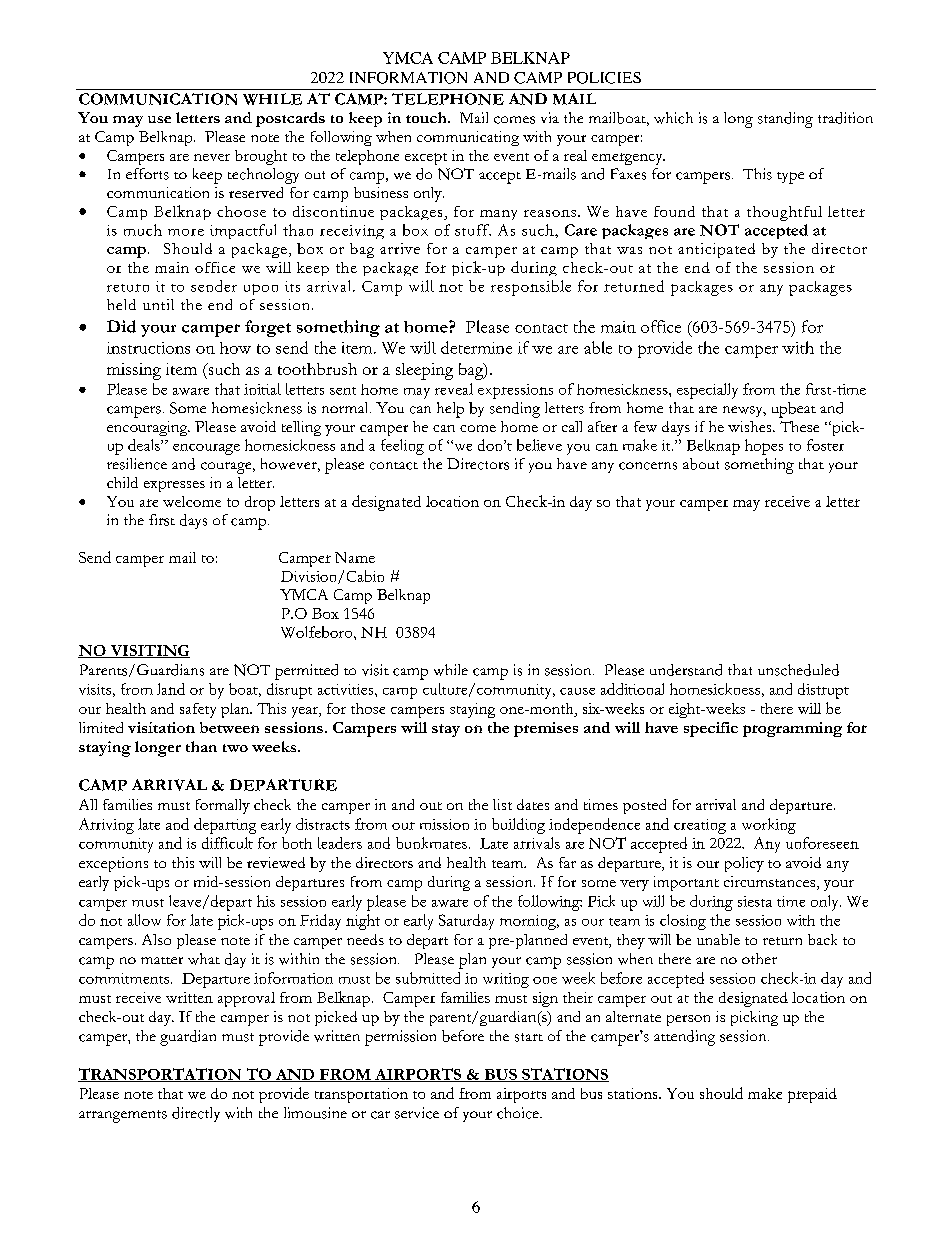 The height and width of the screenshot is (1233, 952). What do you see at coordinates (212, 157) in the screenshot?
I see `never` at bounding box center [212, 157].
